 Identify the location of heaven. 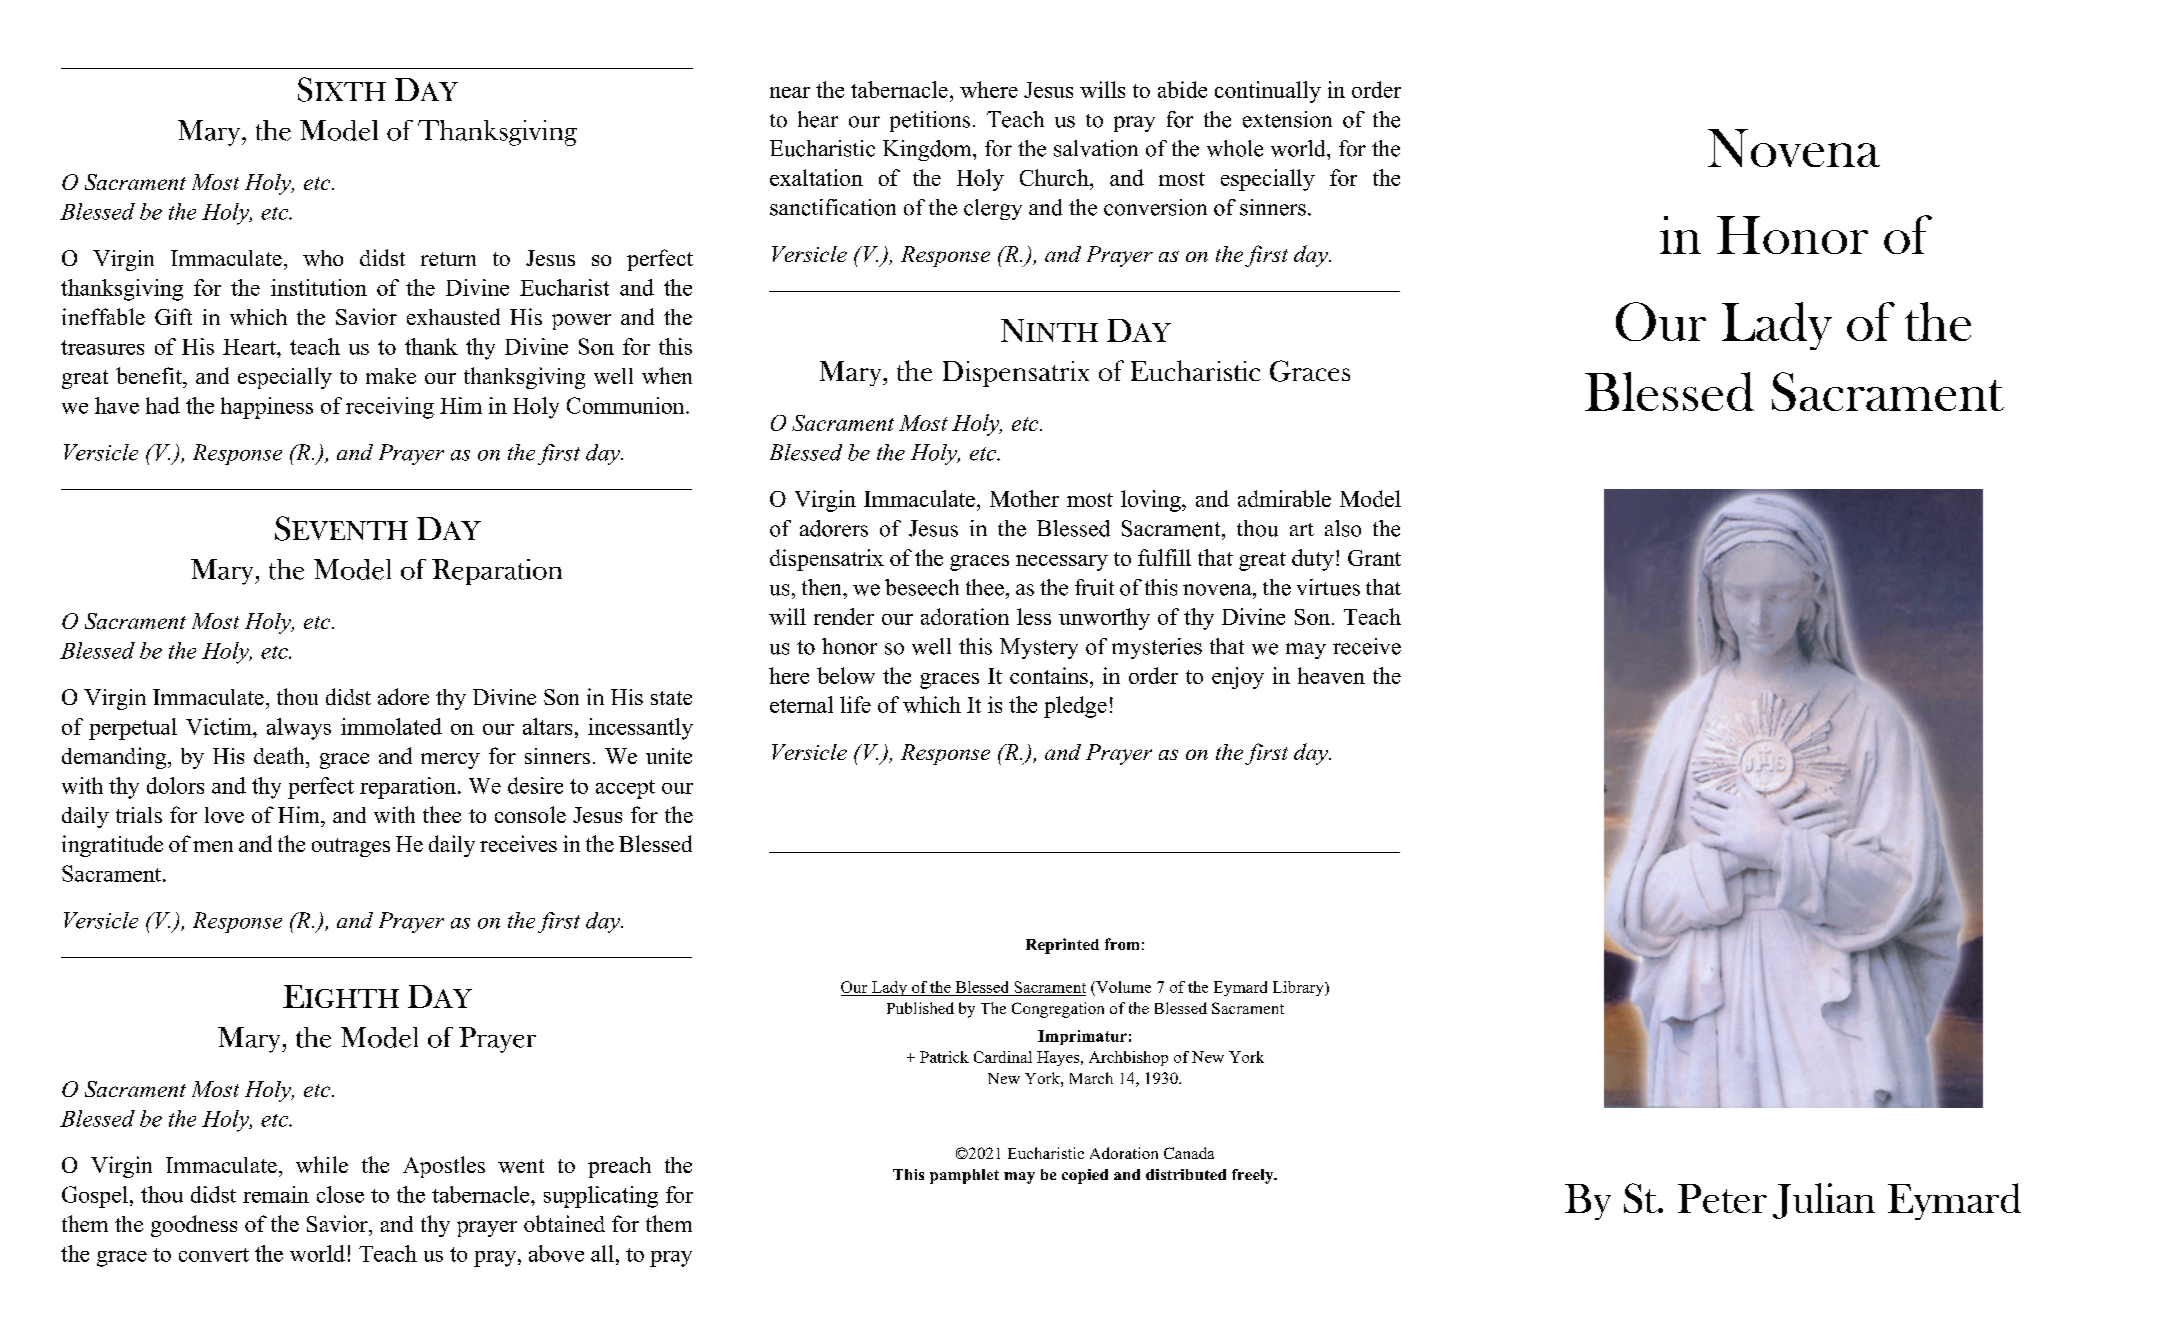
(1331, 675).
